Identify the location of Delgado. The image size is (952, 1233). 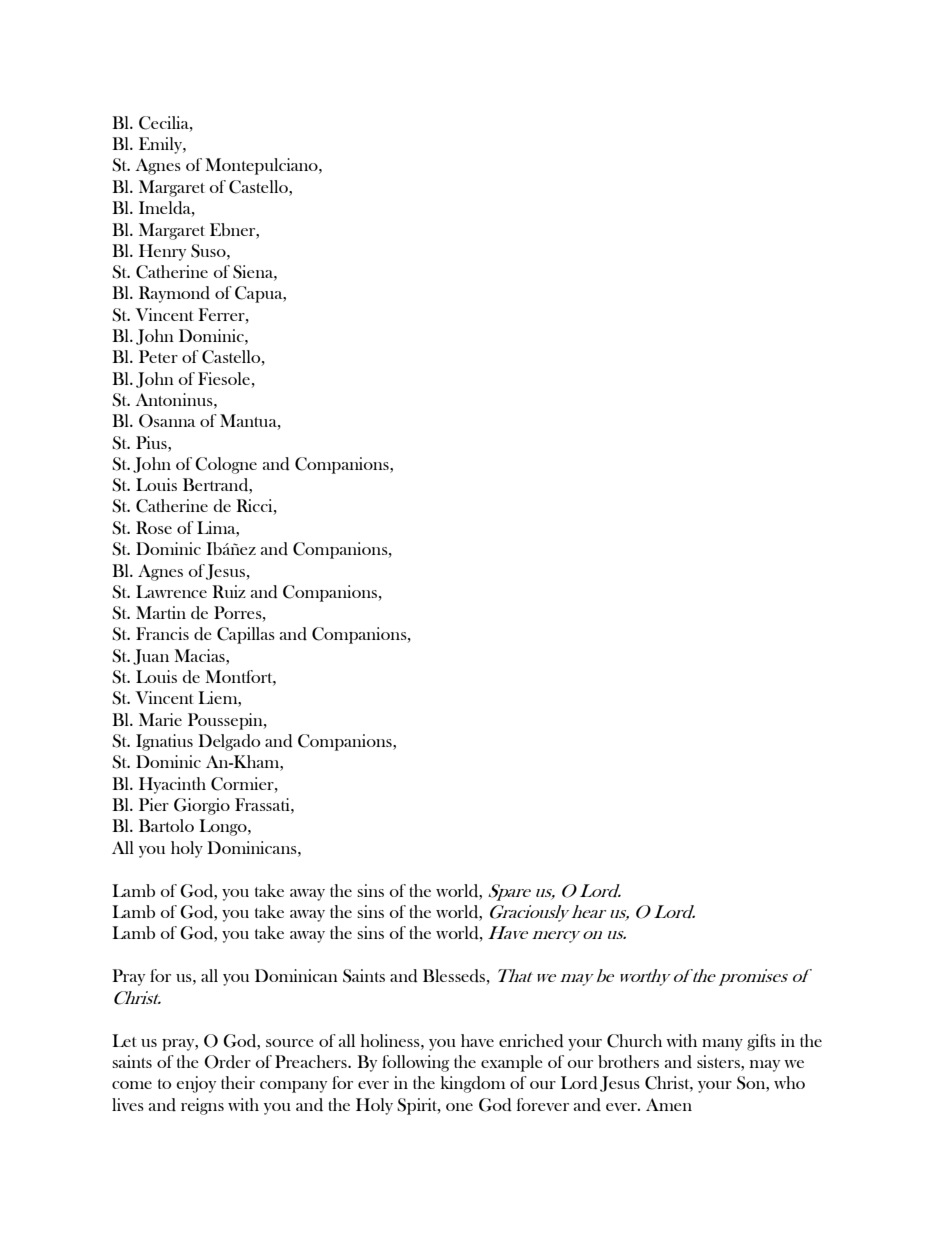
(229, 742).
